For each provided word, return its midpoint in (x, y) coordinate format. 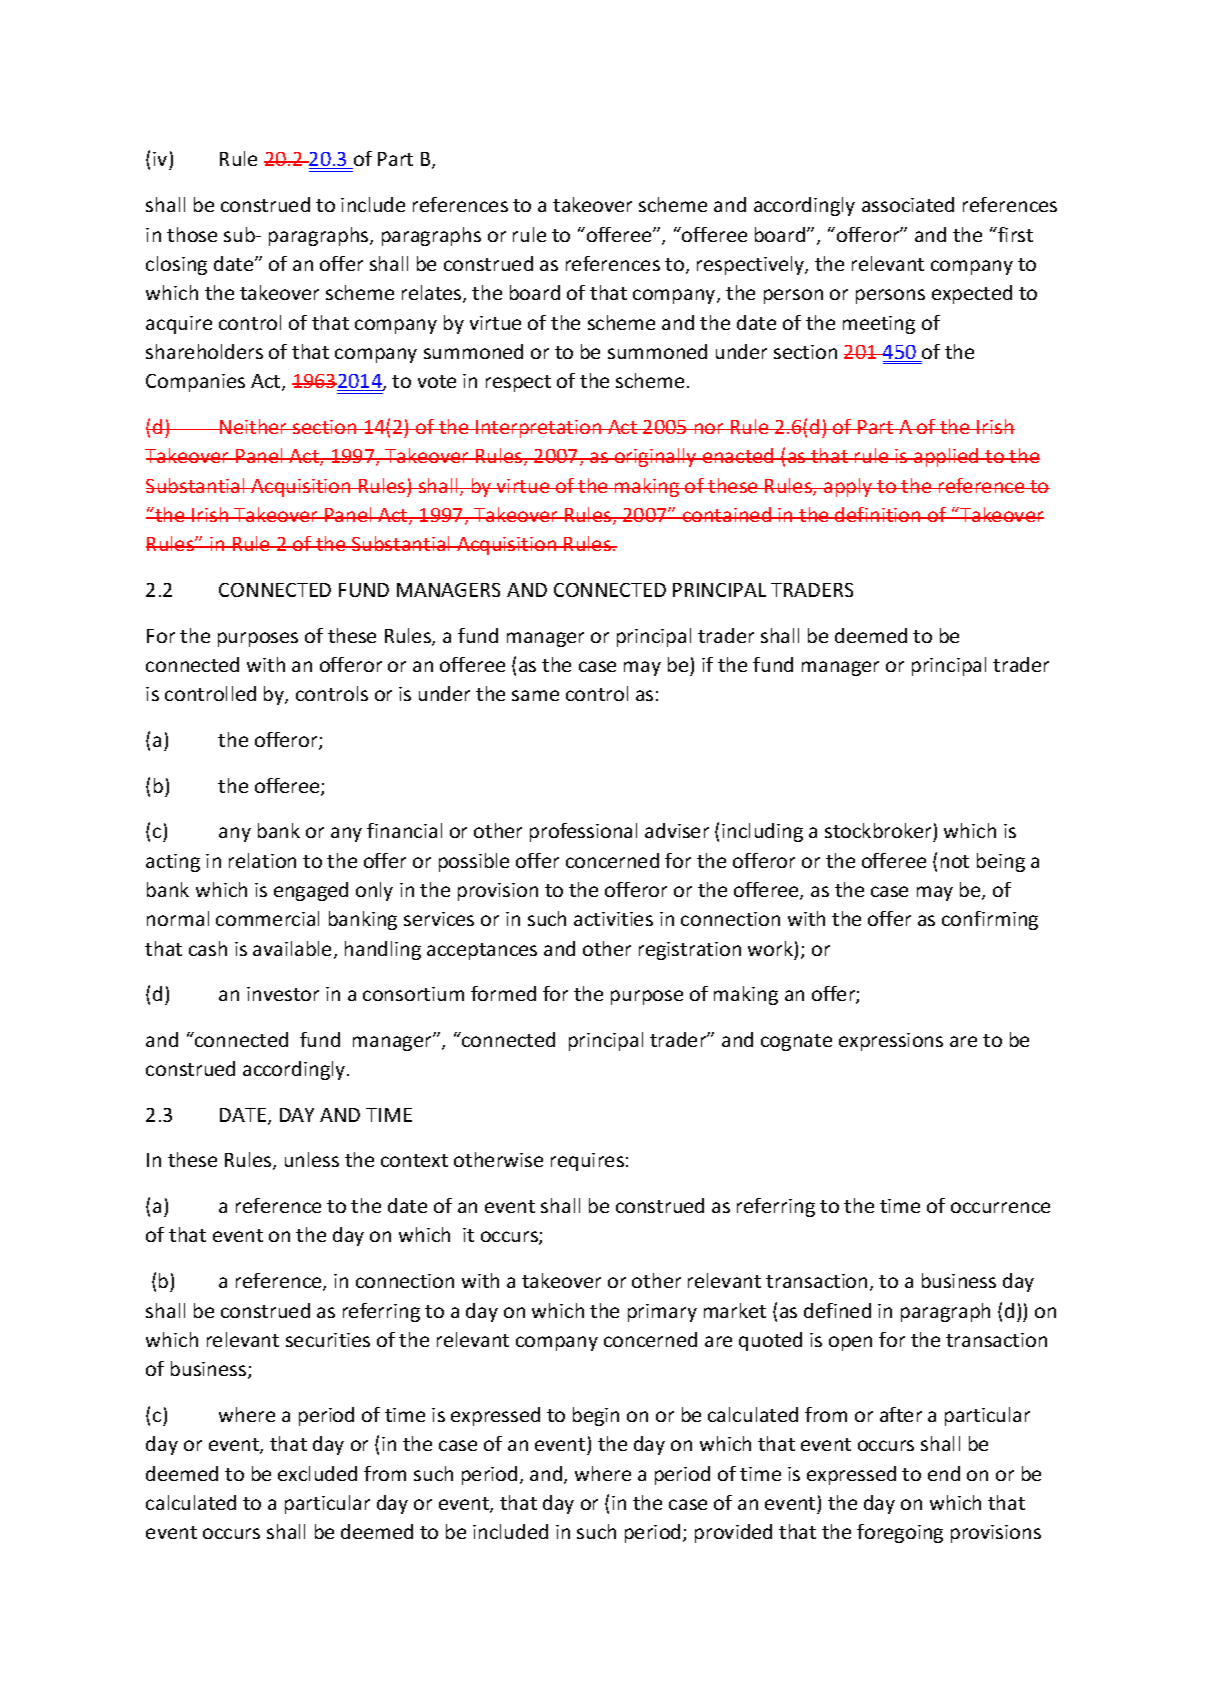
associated (908, 204)
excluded (317, 1473)
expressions (891, 1042)
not (955, 861)
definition (878, 514)
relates (433, 294)
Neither (254, 426)
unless (312, 1159)
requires (587, 1162)
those (192, 234)
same (535, 695)
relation (262, 860)
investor (283, 994)
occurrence (1000, 1207)
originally (656, 457)
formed (503, 993)
